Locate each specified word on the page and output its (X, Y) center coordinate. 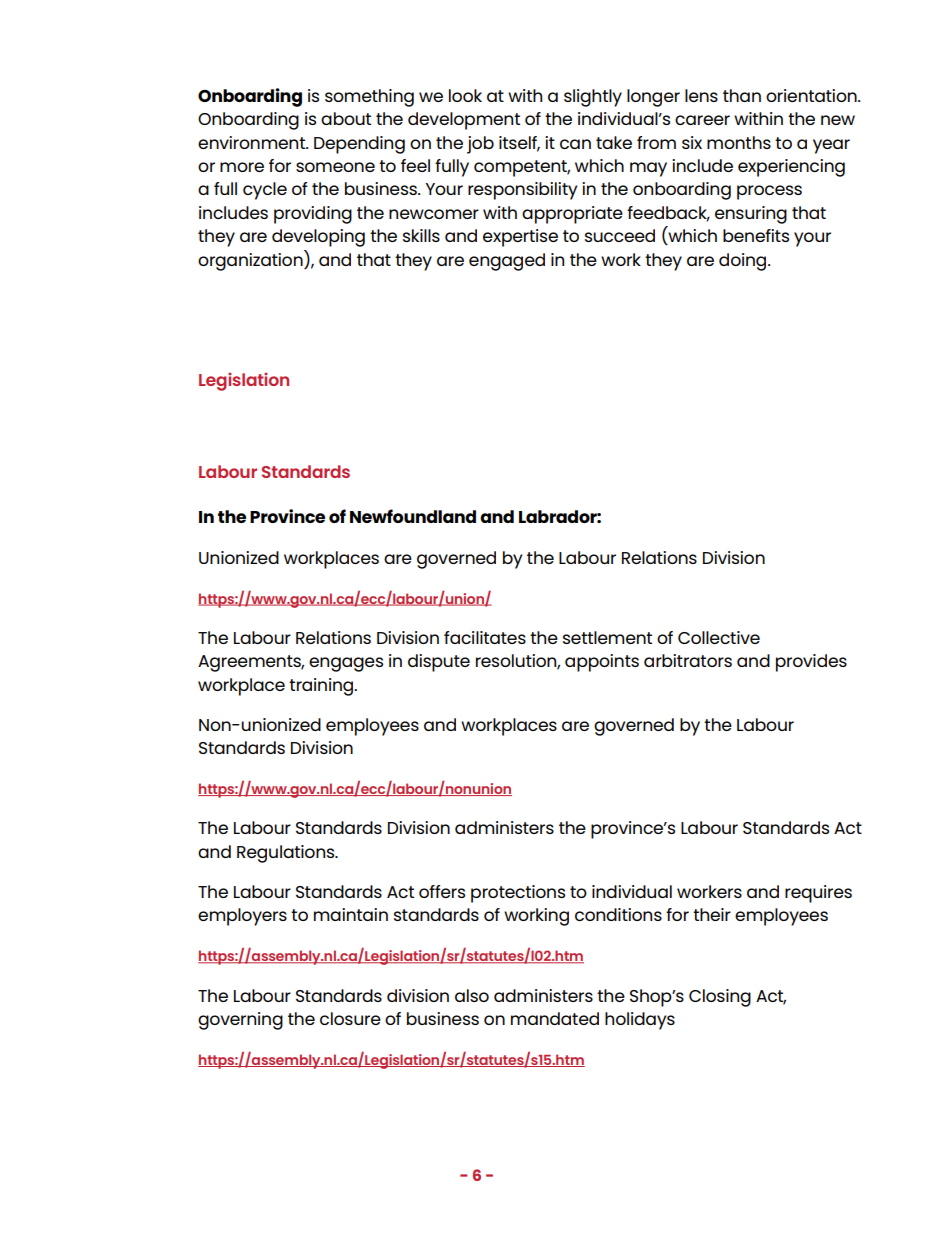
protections (518, 894)
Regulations (287, 854)
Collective (719, 637)
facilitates (485, 637)
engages (346, 664)
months (739, 142)
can (575, 144)
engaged (507, 262)
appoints (602, 663)
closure (350, 1018)
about (346, 118)
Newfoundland (413, 516)
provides (811, 663)
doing (744, 262)
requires (818, 894)
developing (318, 238)
